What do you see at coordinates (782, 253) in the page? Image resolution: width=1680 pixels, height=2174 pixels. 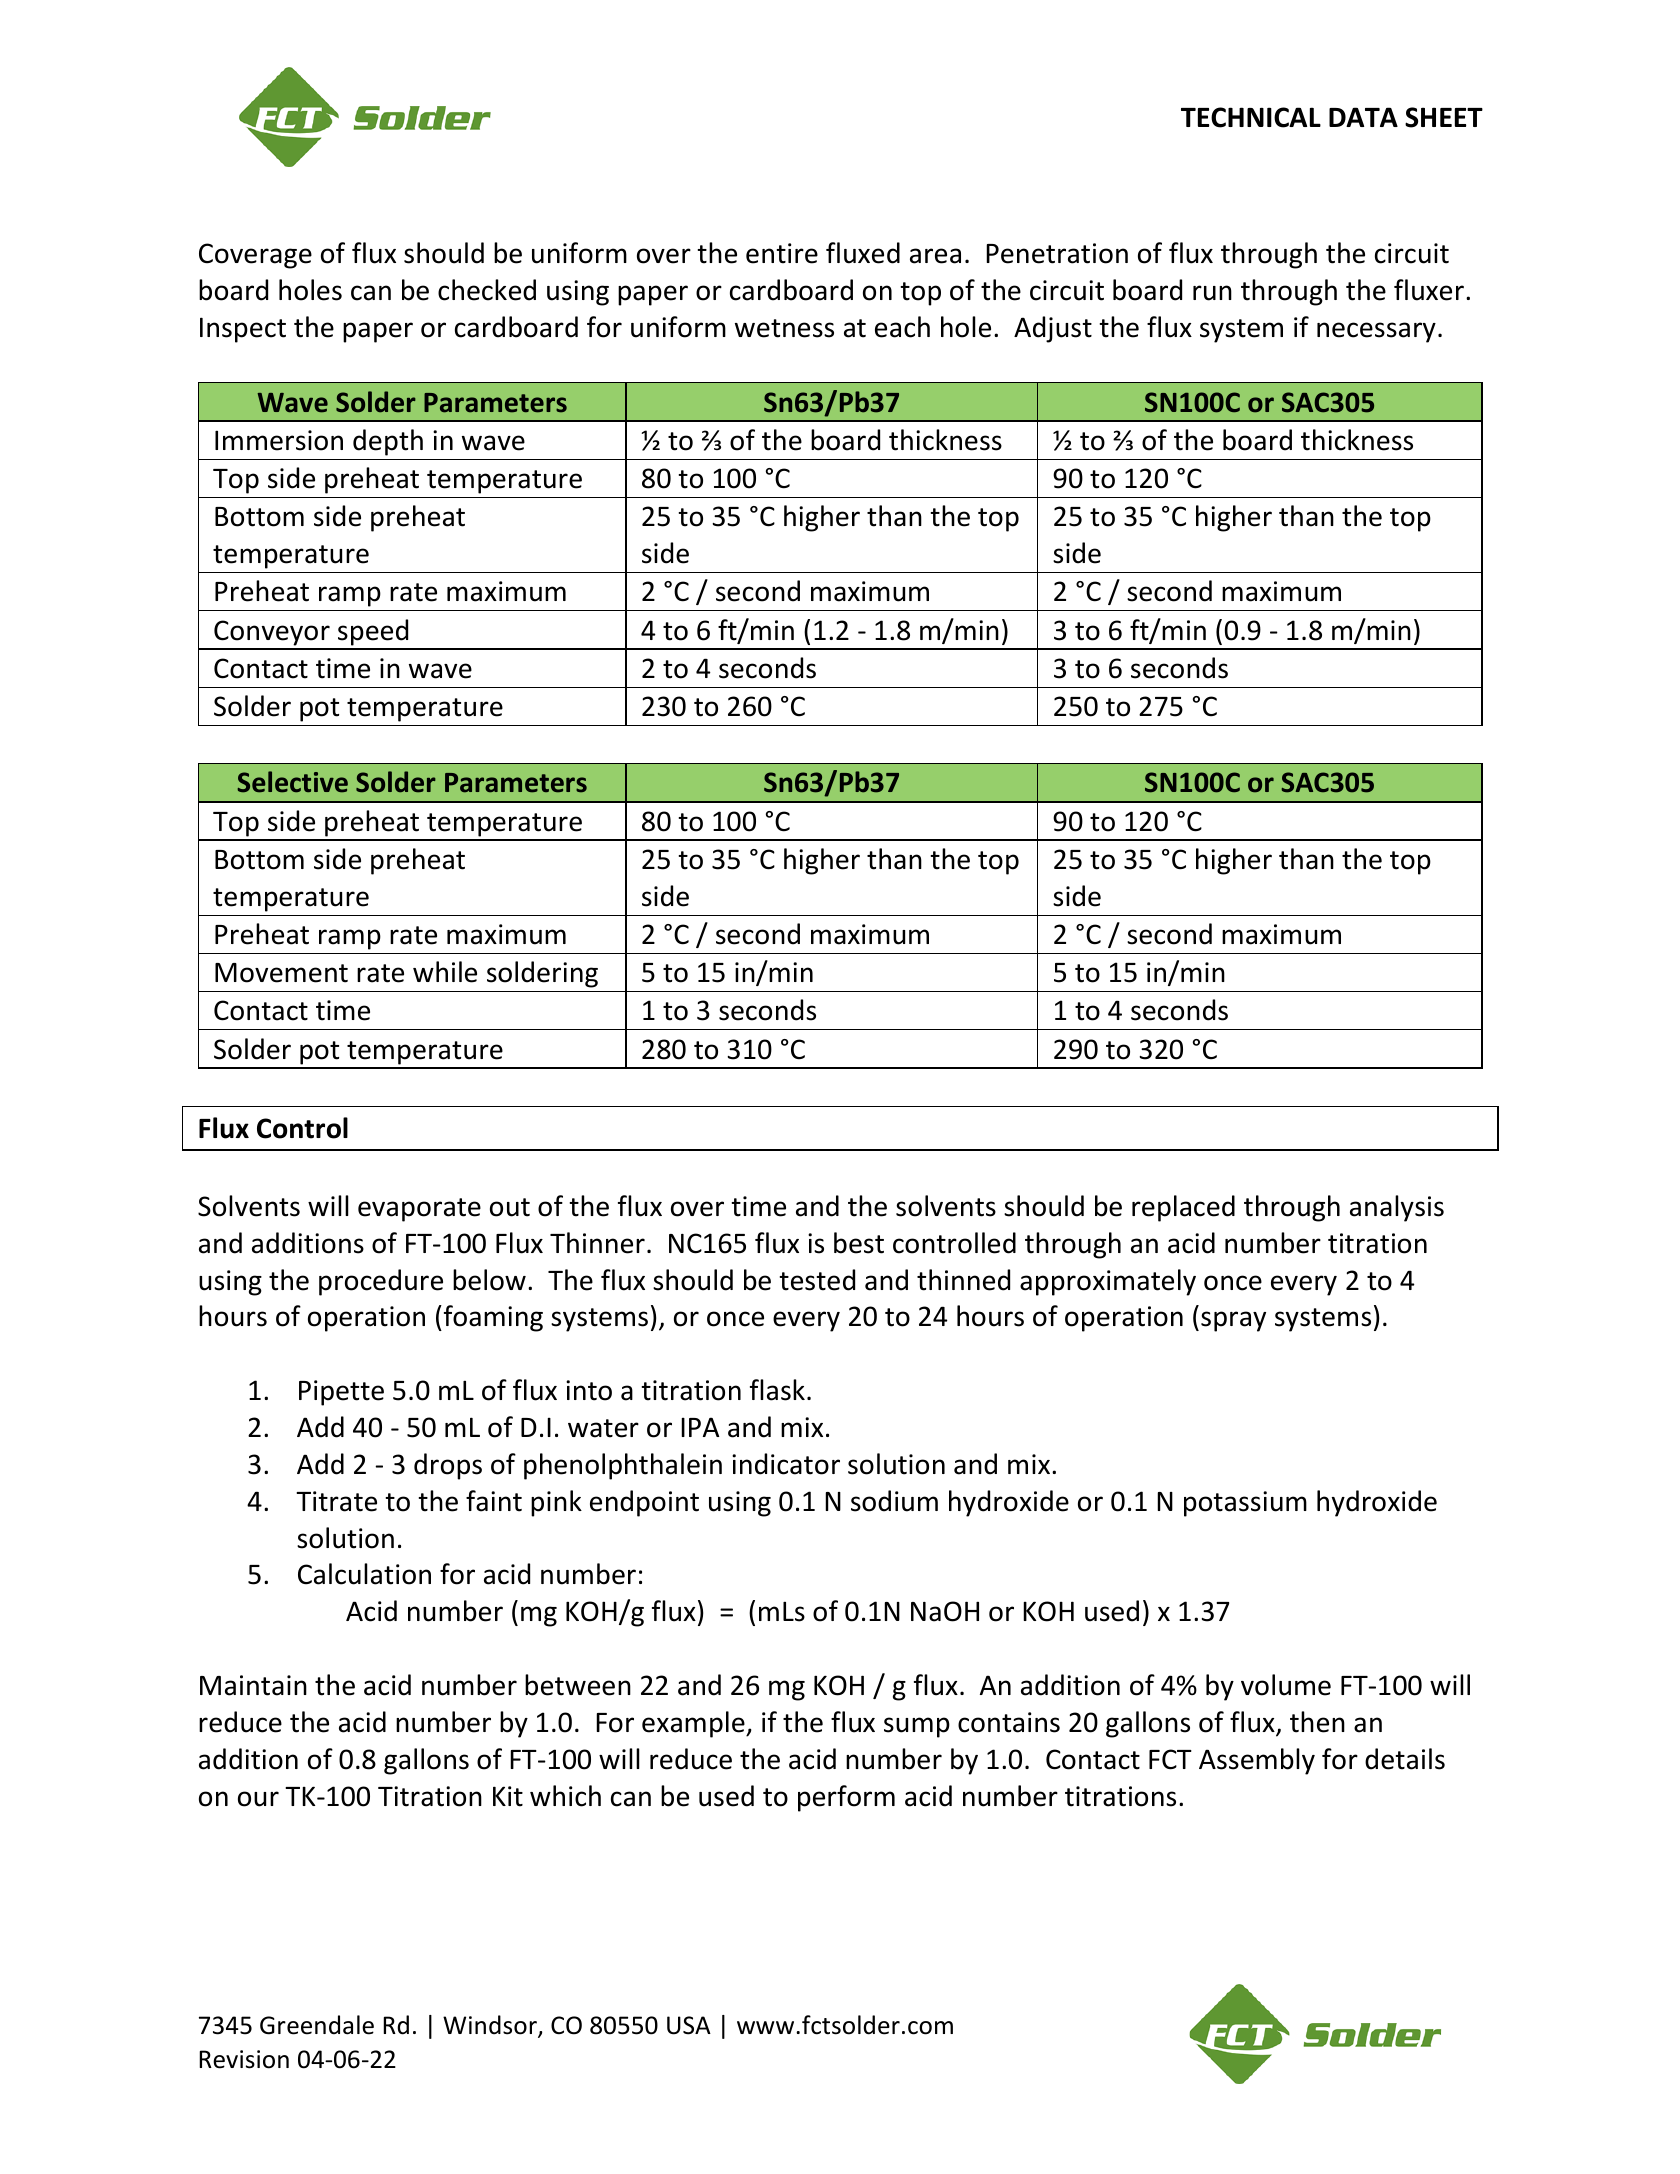 I see `entire` at bounding box center [782, 253].
